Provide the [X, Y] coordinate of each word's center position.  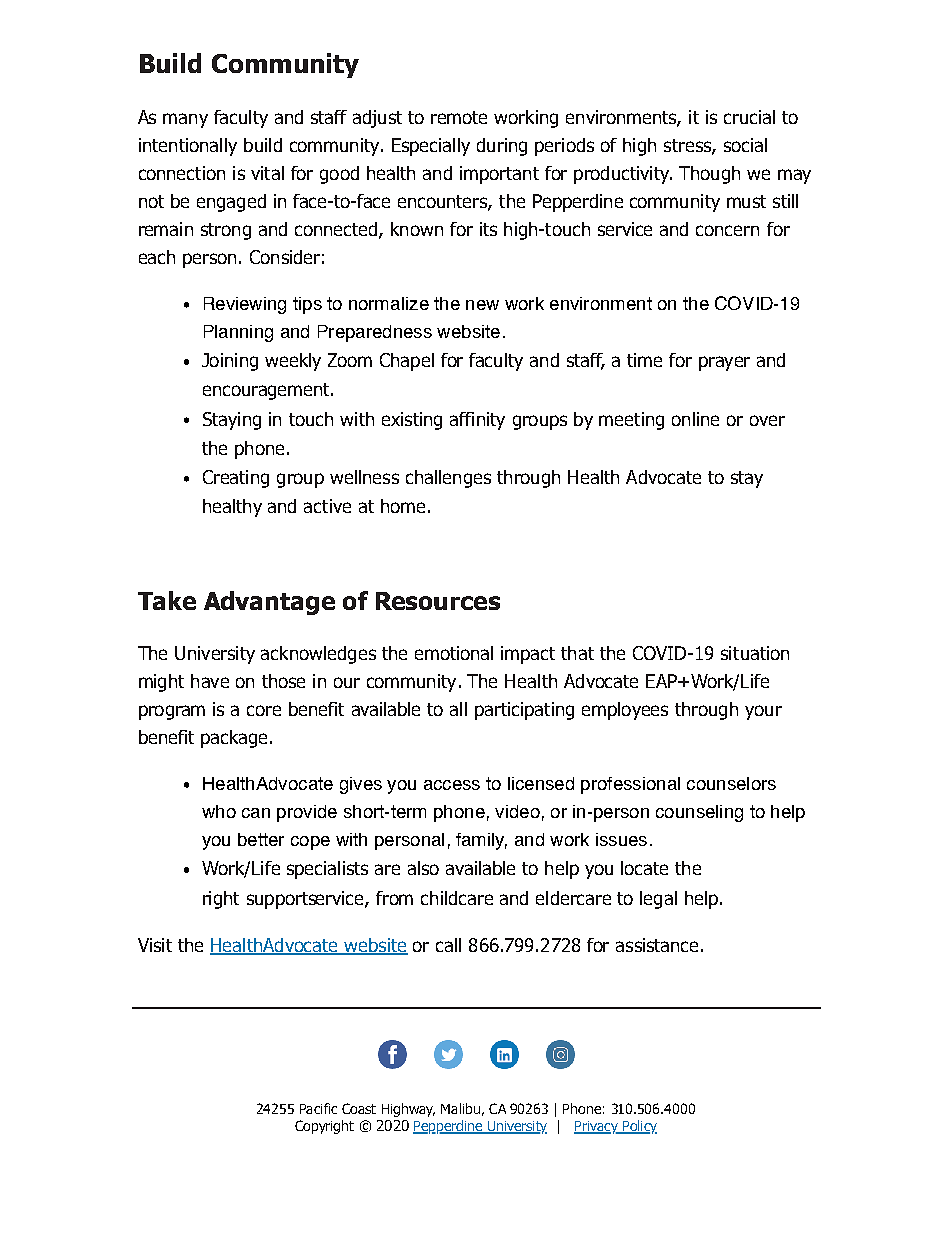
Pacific [318, 1108]
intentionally [188, 147]
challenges [448, 479]
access [452, 785]
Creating [236, 479]
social [745, 145]
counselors [731, 783]
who [219, 811]
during [502, 147]
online [695, 419]
